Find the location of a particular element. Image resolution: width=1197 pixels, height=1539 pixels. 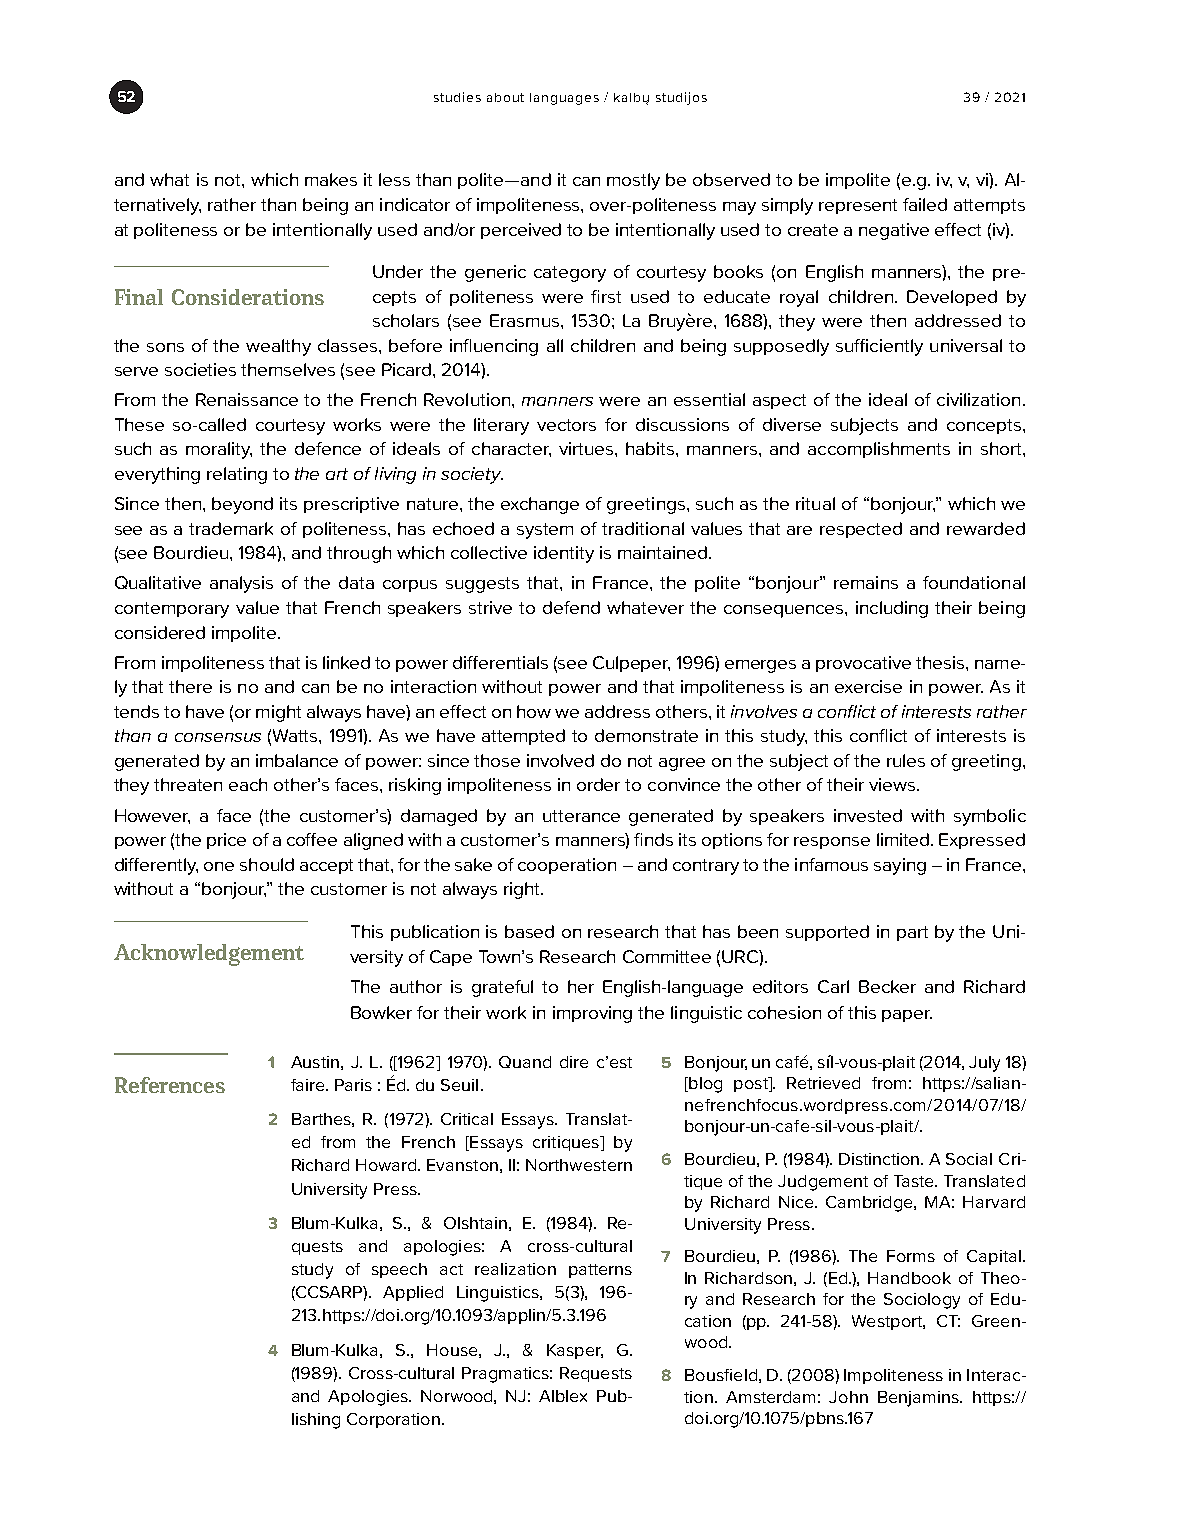

about is located at coordinates (505, 97).
